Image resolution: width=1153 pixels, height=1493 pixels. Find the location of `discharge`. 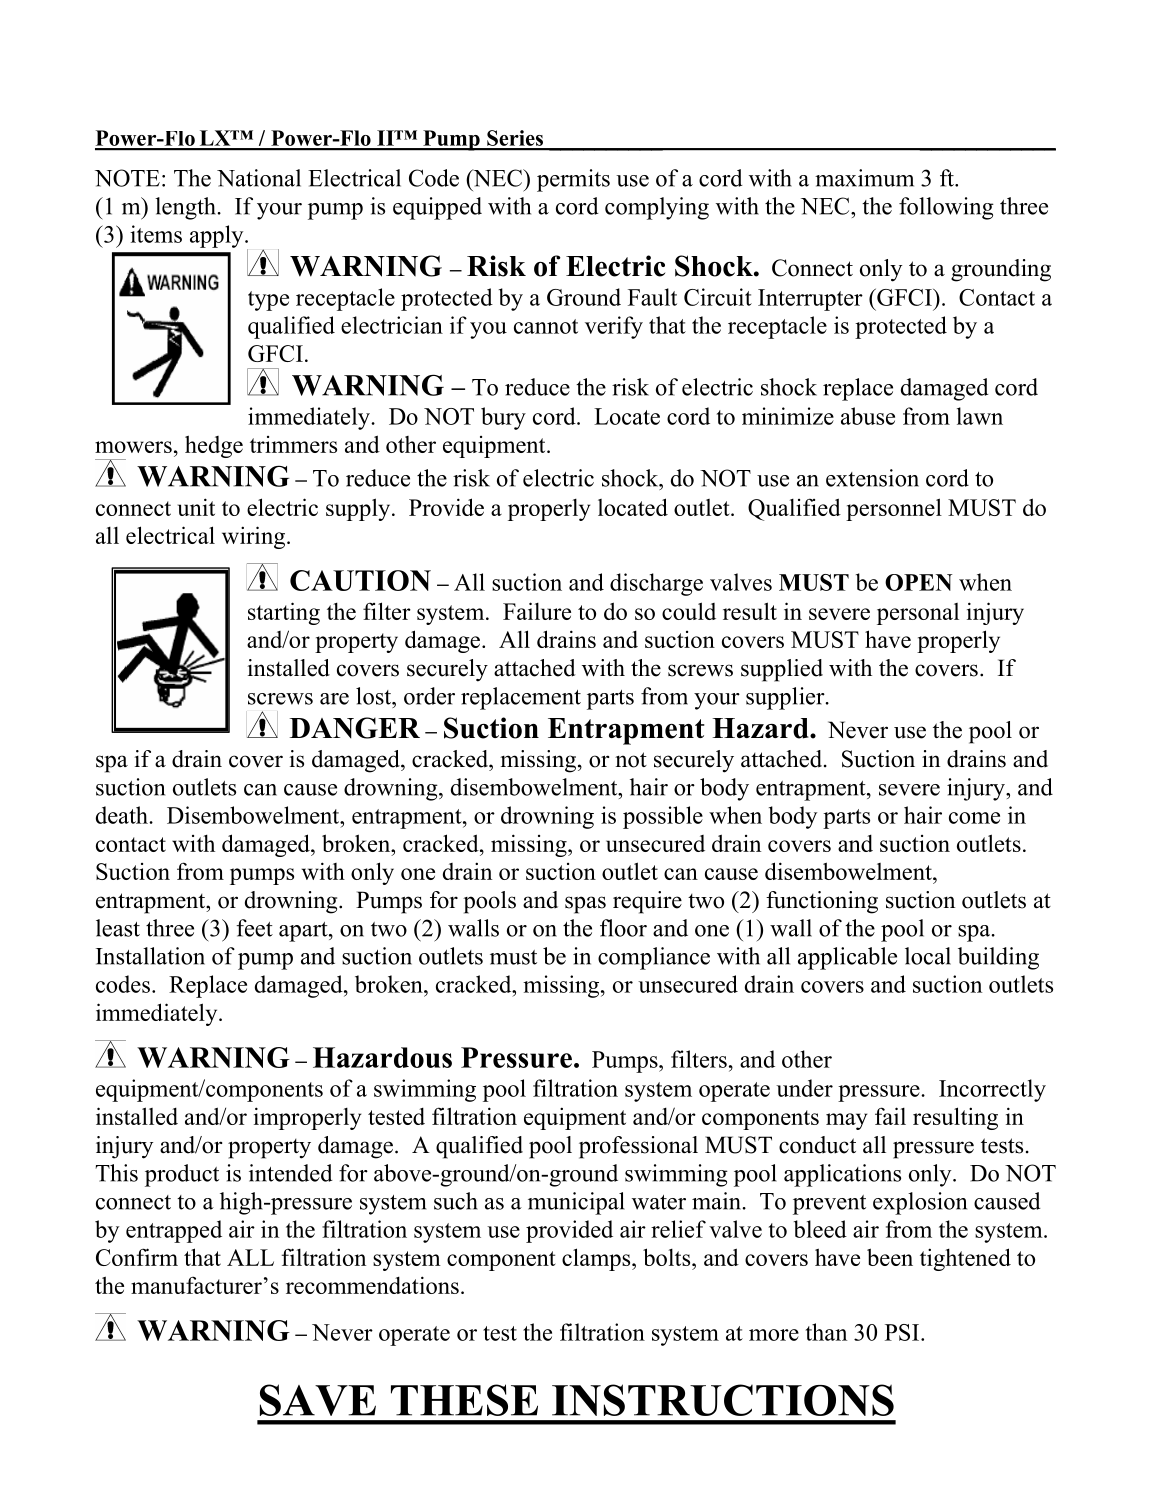

discharge is located at coordinates (656, 584).
